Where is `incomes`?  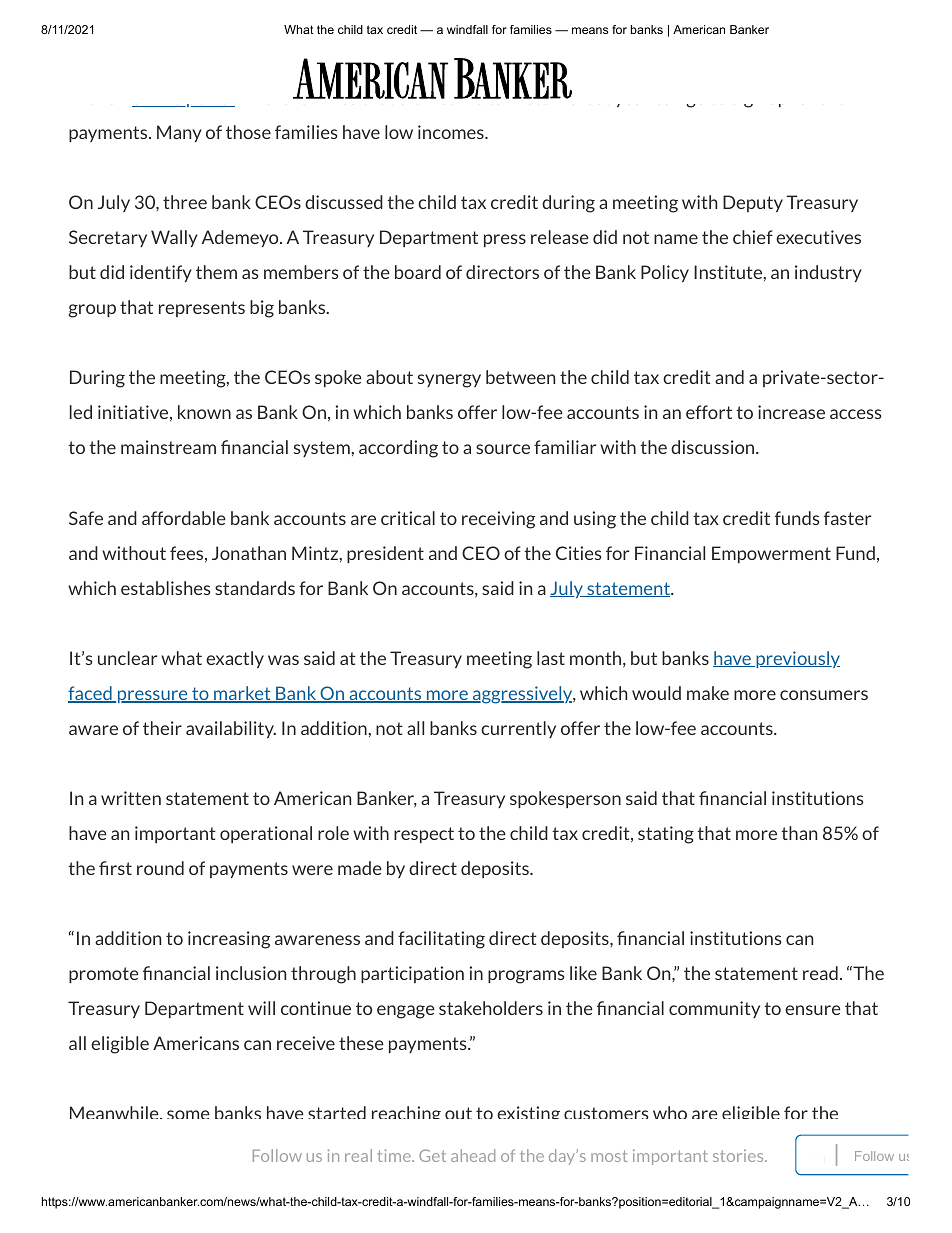 incomes is located at coordinates (452, 132).
